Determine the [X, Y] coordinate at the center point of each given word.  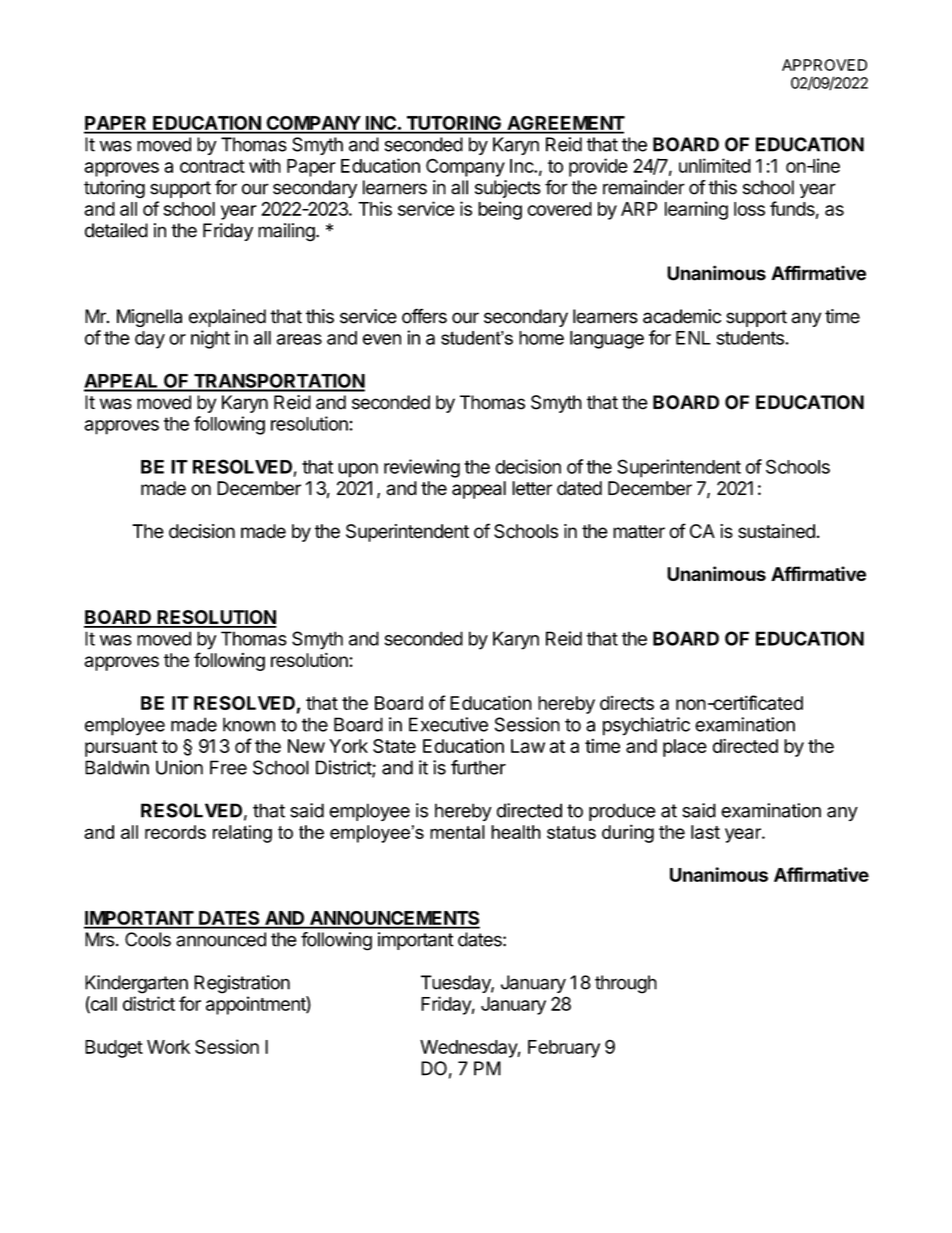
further [478, 767]
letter [532, 488]
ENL [693, 338]
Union [179, 767]
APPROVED [824, 65]
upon [358, 470]
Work [168, 1047]
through [626, 984]
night [210, 339]
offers [424, 316]
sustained [777, 531]
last [705, 832]
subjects [508, 189]
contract [212, 166]
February [564, 1049]
